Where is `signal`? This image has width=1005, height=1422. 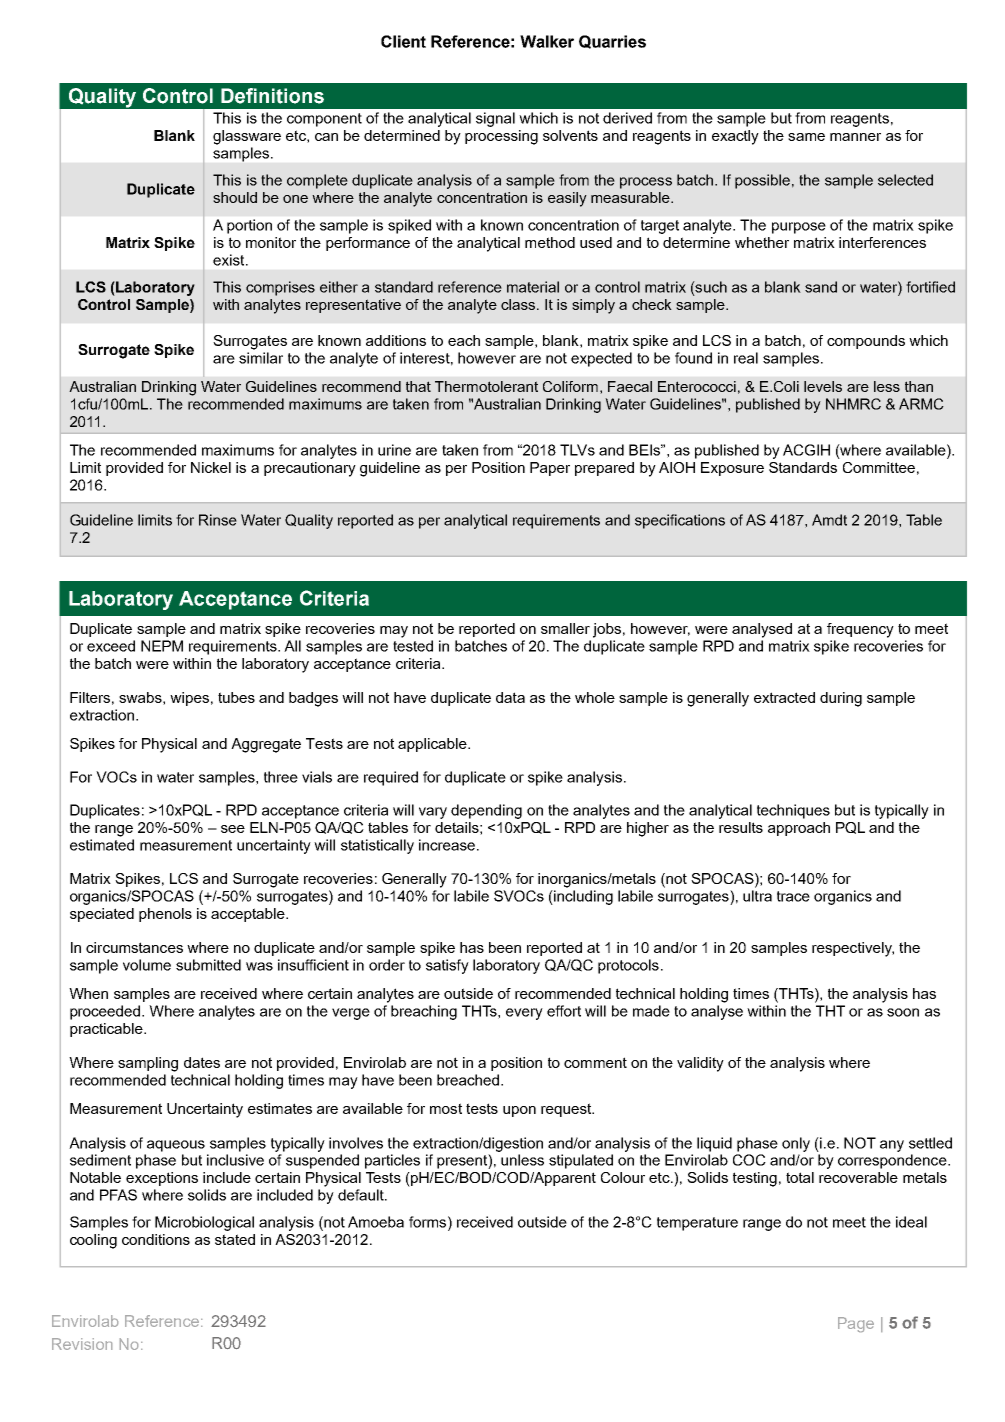 signal is located at coordinates (495, 119).
